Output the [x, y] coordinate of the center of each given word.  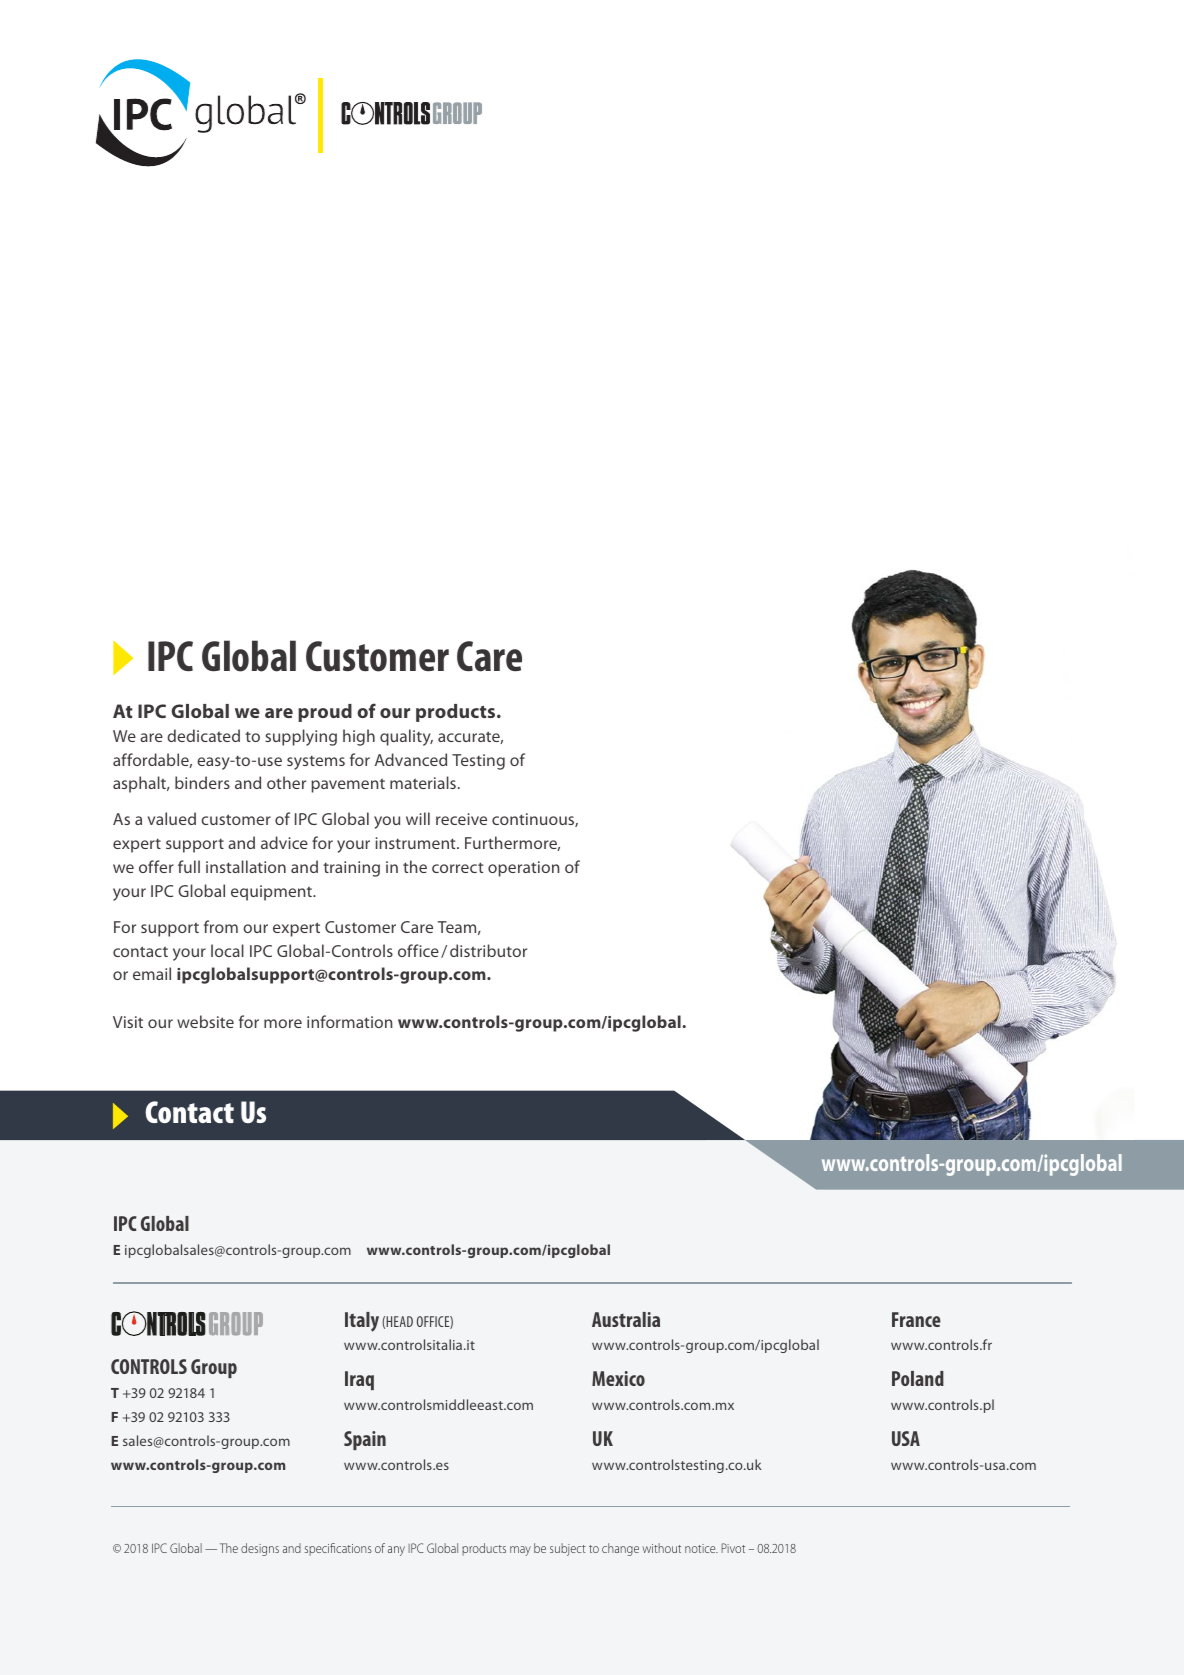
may [520, 1551]
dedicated [203, 735]
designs [260, 1549]
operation [524, 869]
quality [406, 737]
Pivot [733, 1548]
